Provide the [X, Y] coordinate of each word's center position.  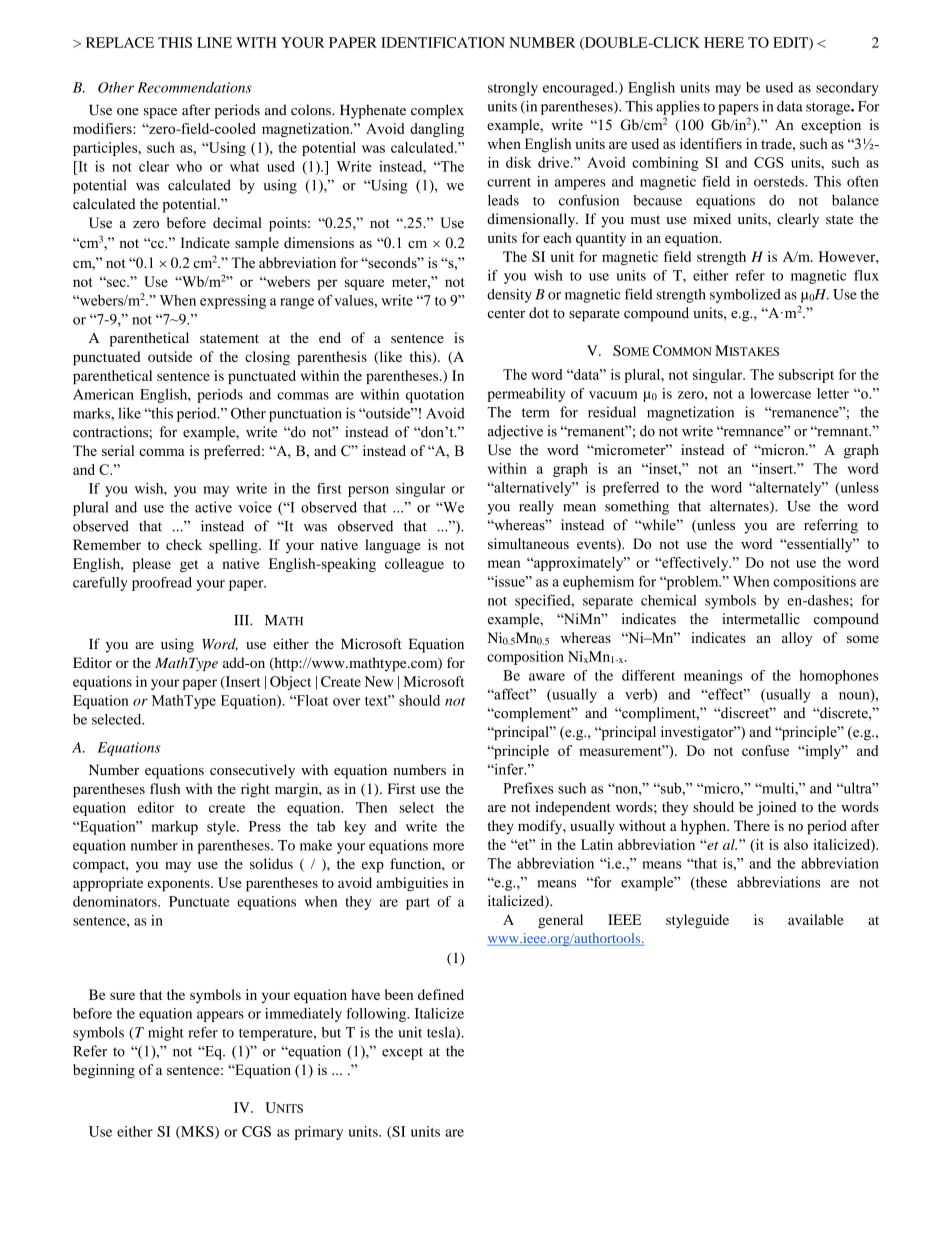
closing [267, 358]
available [816, 919]
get [189, 566]
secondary [847, 89]
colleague [414, 565]
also [796, 844]
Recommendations [194, 87]
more [448, 847]
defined [441, 994]
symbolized [745, 296]
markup [174, 828]
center [506, 313]
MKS [197, 1132]
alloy [797, 639]
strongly [513, 89]
